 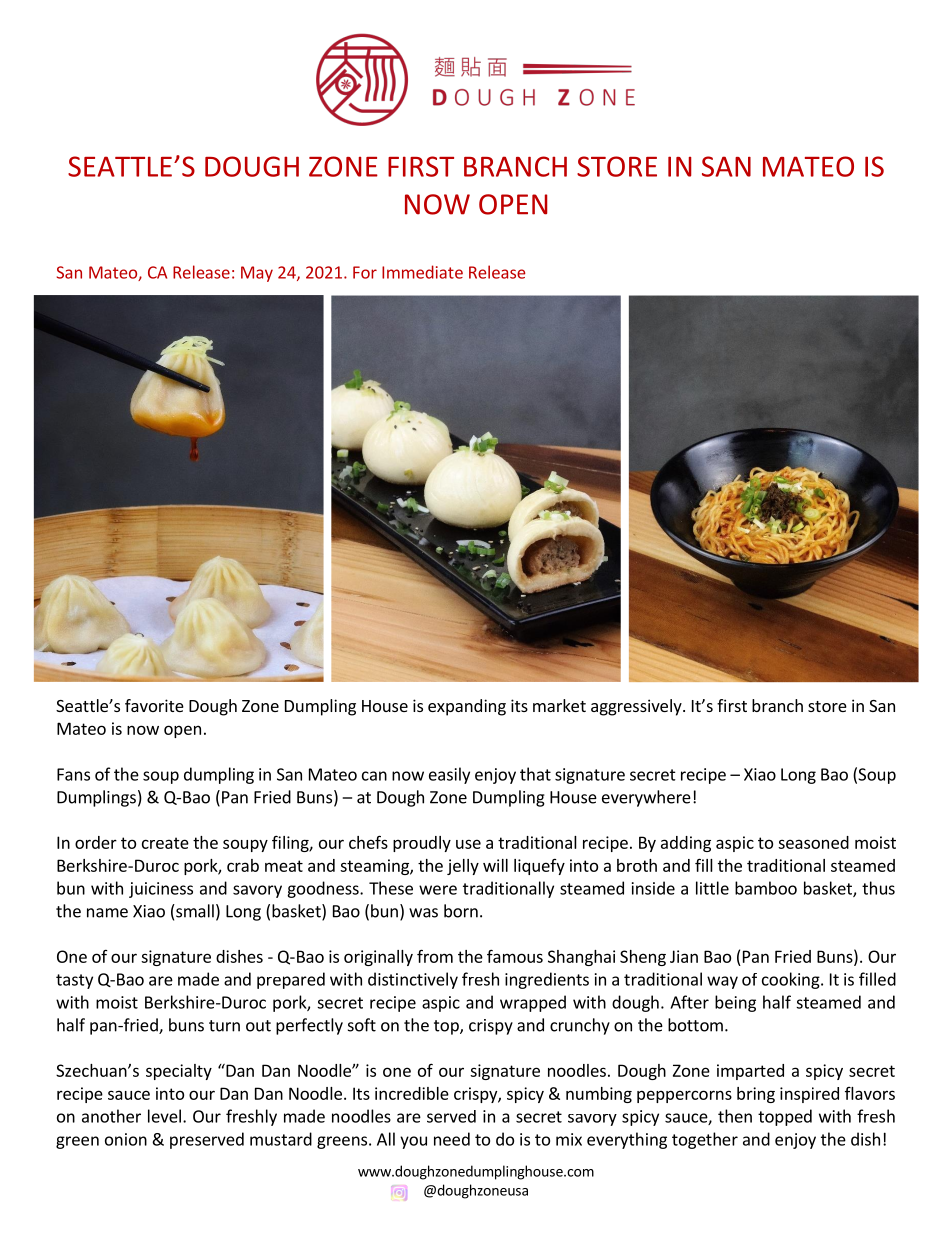 What do you see at coordinates (365, 272) in the image?
I see `For` at bounding box center [365, 272].
